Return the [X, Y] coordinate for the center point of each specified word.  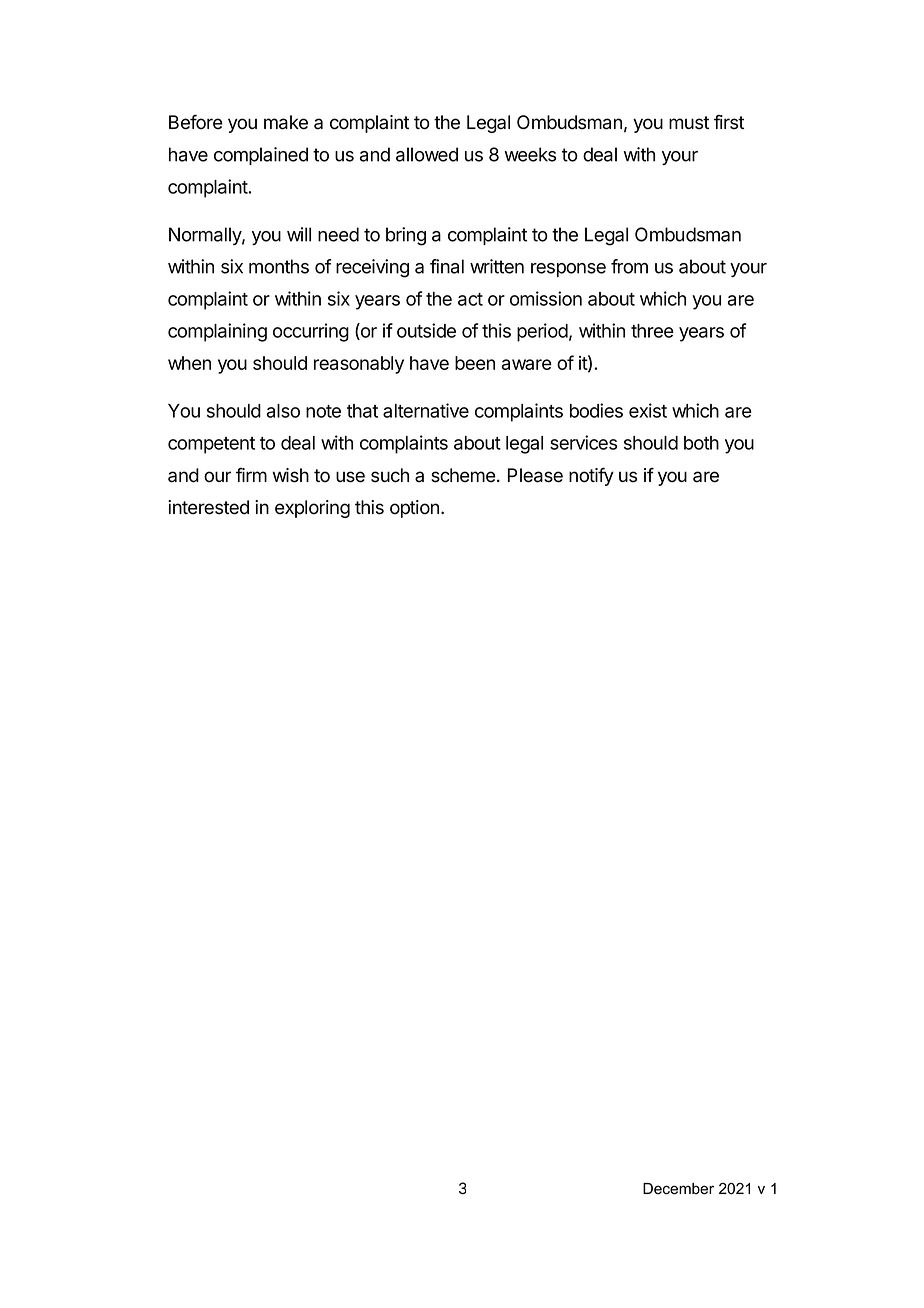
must [689, 123]
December [678, 1189]
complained [261, 156]
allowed [427, 154]
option [414, 509]
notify [591, 476]
